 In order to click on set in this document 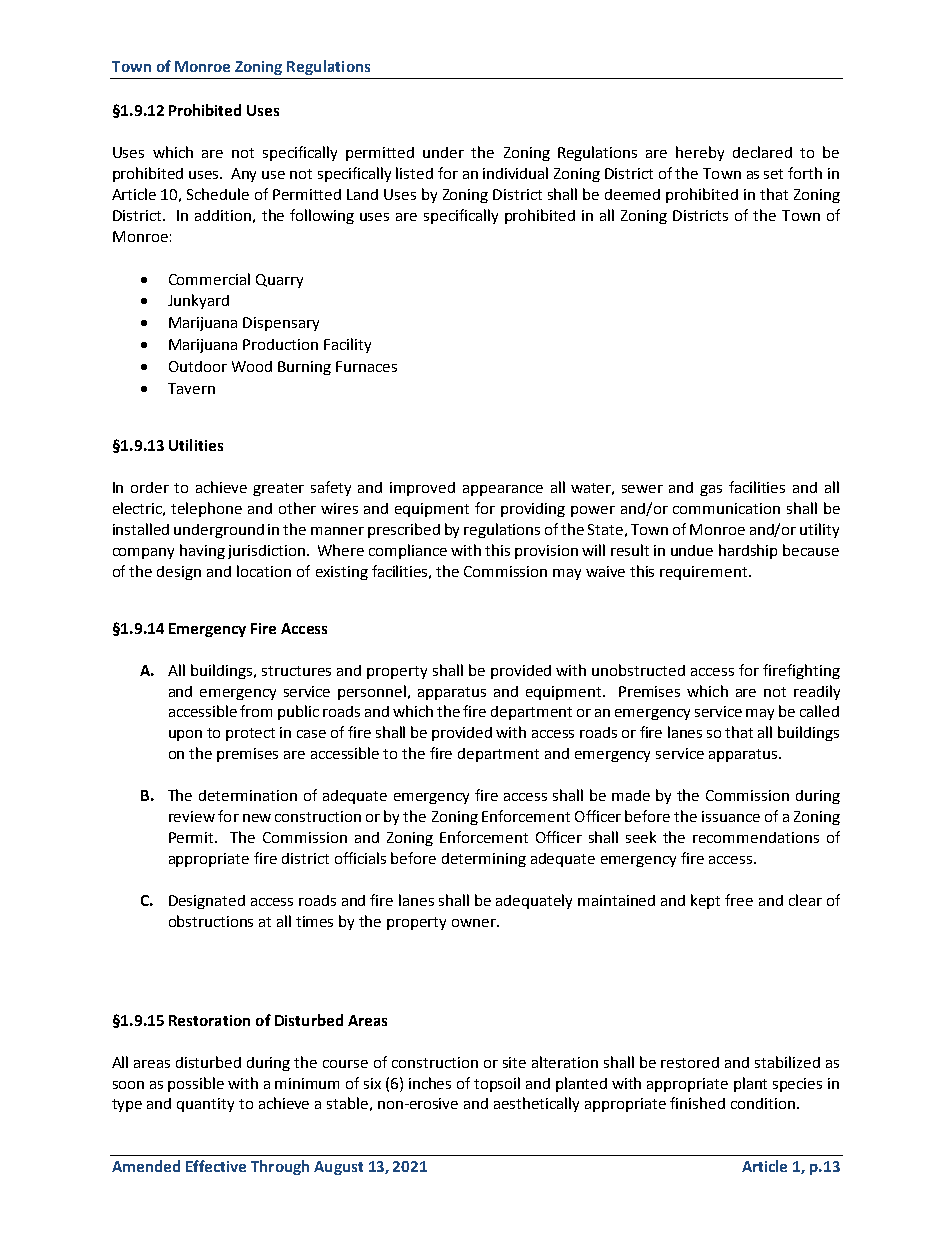, I will do `click(773, 174)`.
